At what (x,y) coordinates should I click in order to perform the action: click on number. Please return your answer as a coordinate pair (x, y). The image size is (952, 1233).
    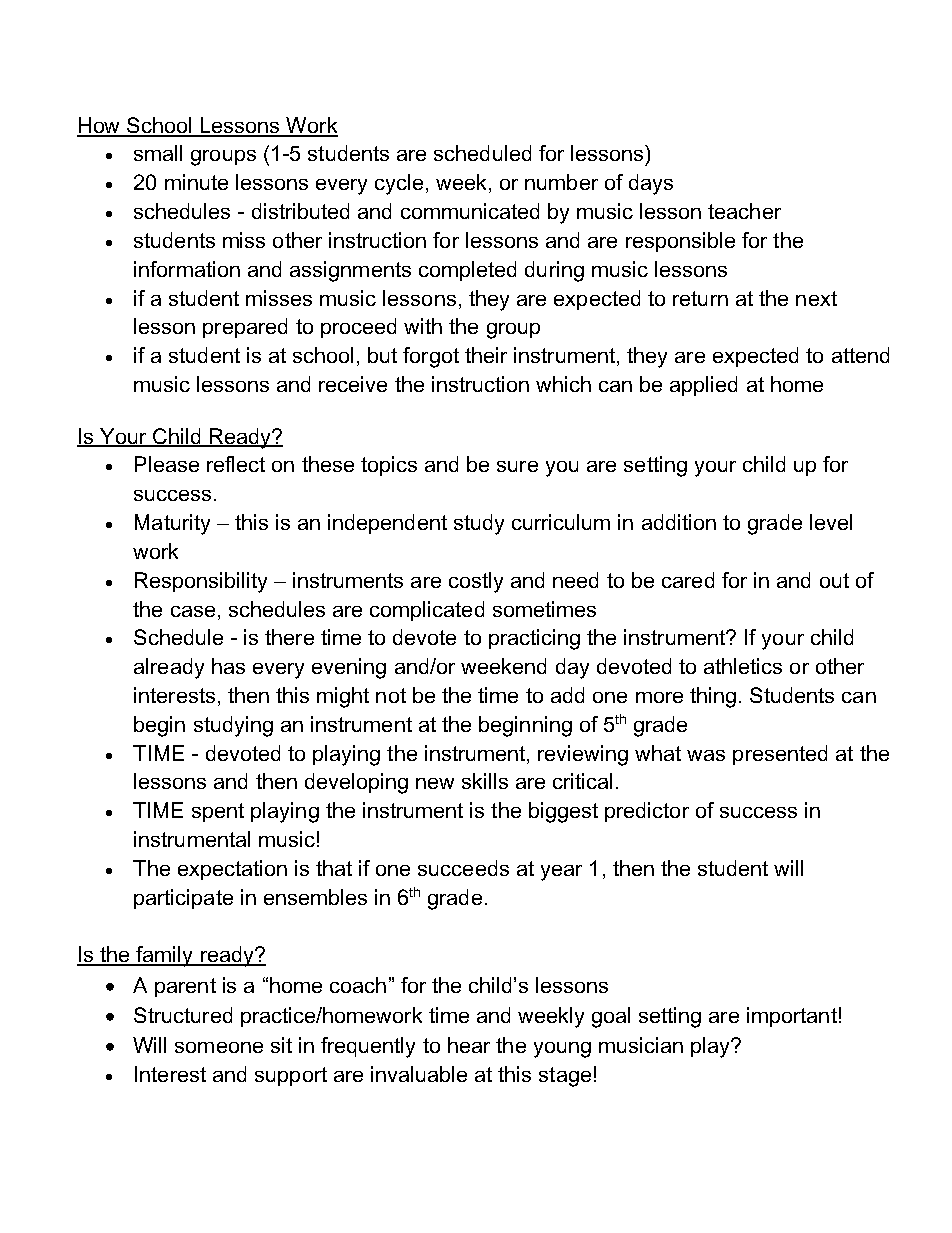
    Looking at the image, I should click on (561, 182).
